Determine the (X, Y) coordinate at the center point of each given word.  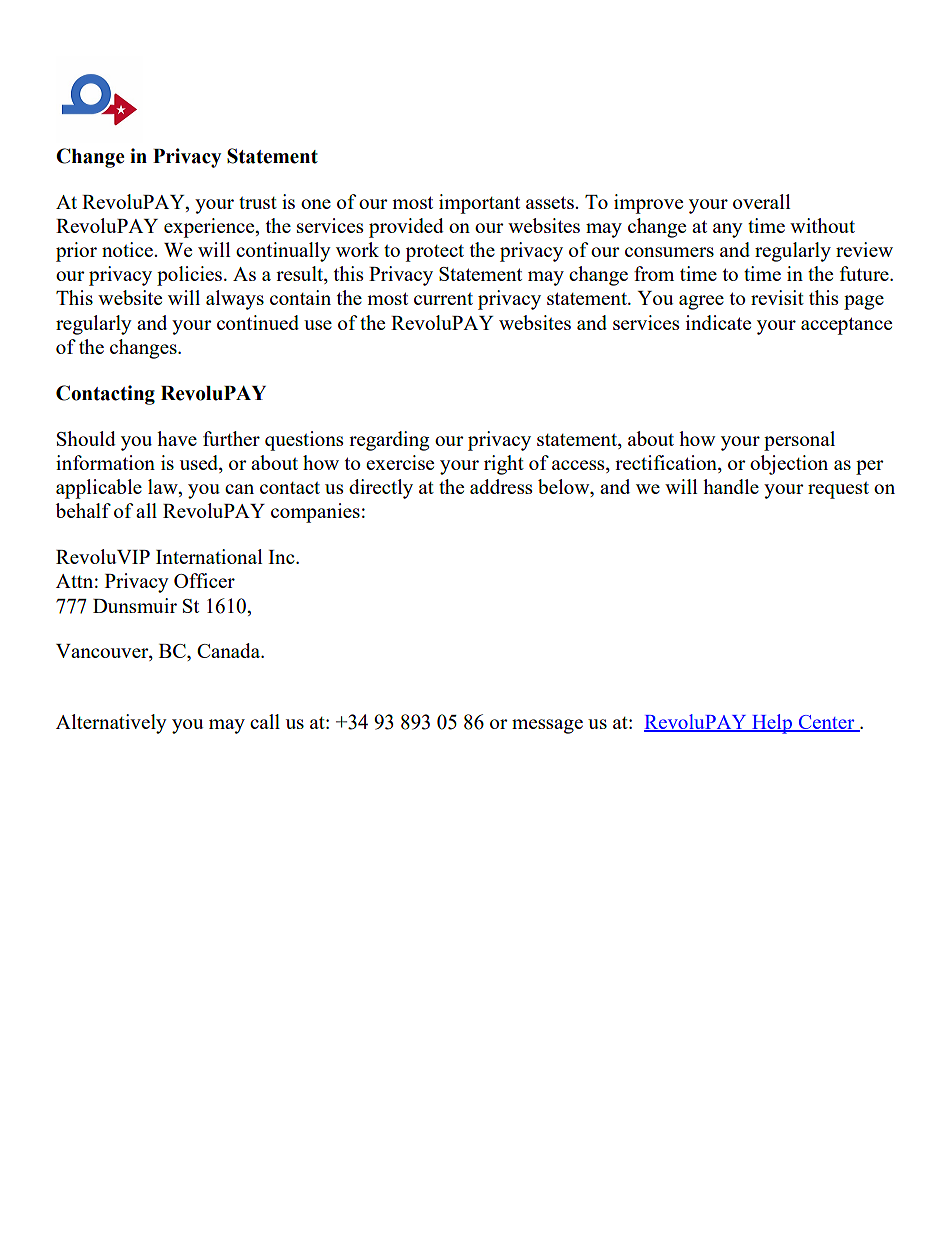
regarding (389, 441)
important (479, 204)
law (164, 488)
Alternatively (111, 724)
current (443, 299)
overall (762, 201)
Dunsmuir (135, 605)
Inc (282, 557)
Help (772, 724)
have (177, 438)
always (235, 300)
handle (731, 486)
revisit (777, 297)
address (501, 486)
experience (210, 228)
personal (799, 441)
